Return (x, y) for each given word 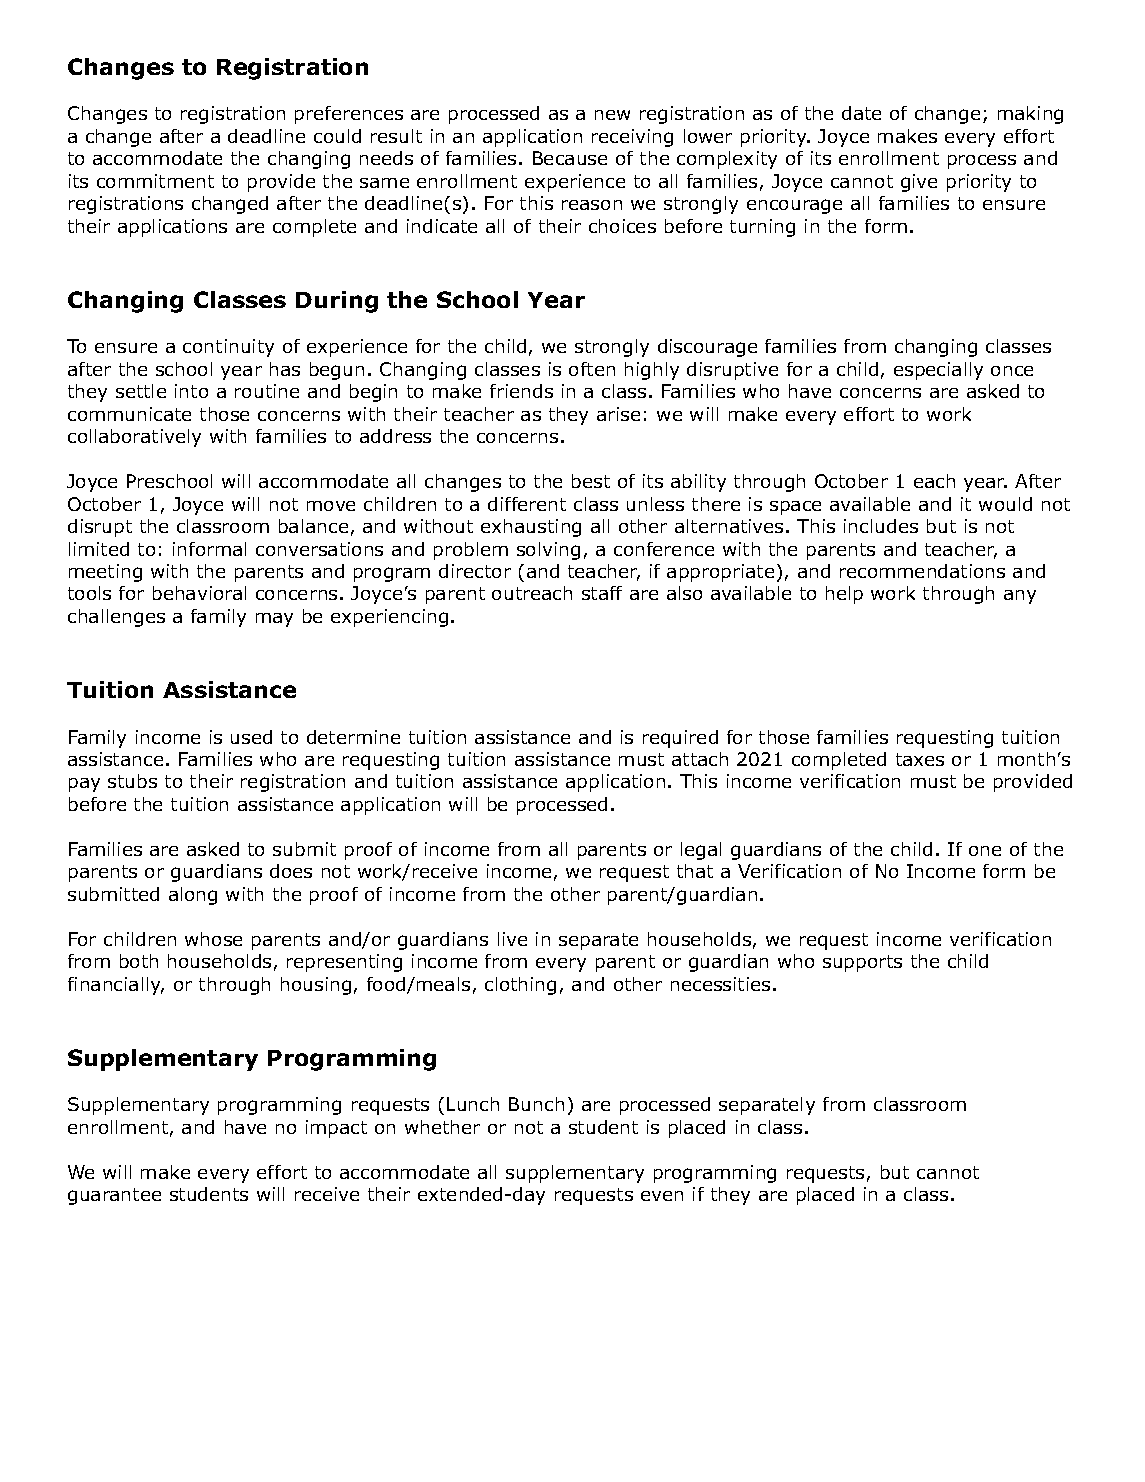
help (844, 595)
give (919, 183)
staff (602, 593)
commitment (155, 181)
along (193, 896)
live (512, 939)
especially (938, 371)
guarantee (114, 1196)
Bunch (536, 1104)
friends (521, 391)
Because (570, 158)
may (274, 620)
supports (862, 963)
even (662, 1196)
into (191, 391)
